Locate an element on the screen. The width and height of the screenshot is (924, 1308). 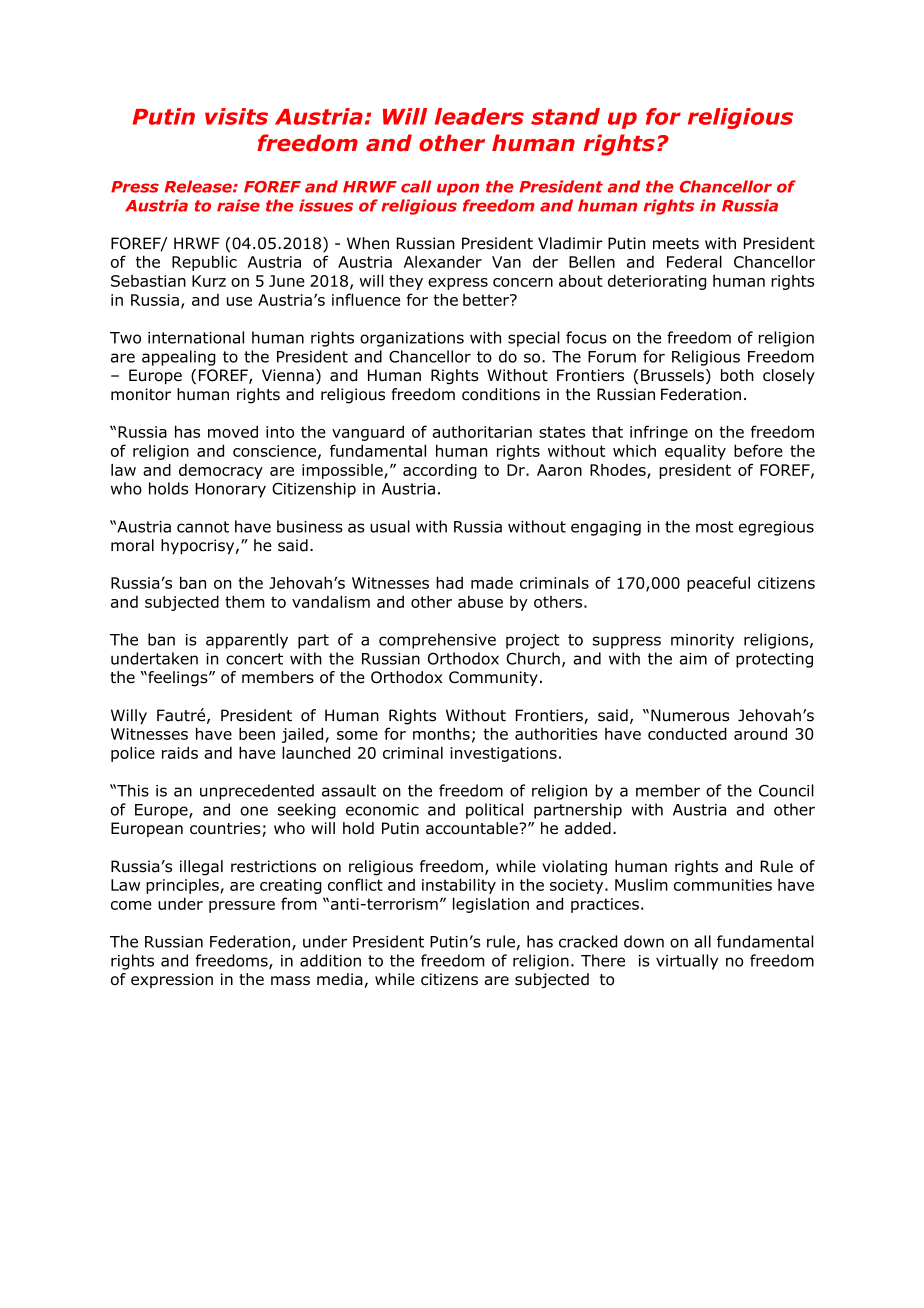
leaders is located at coordinates (479, 116).
